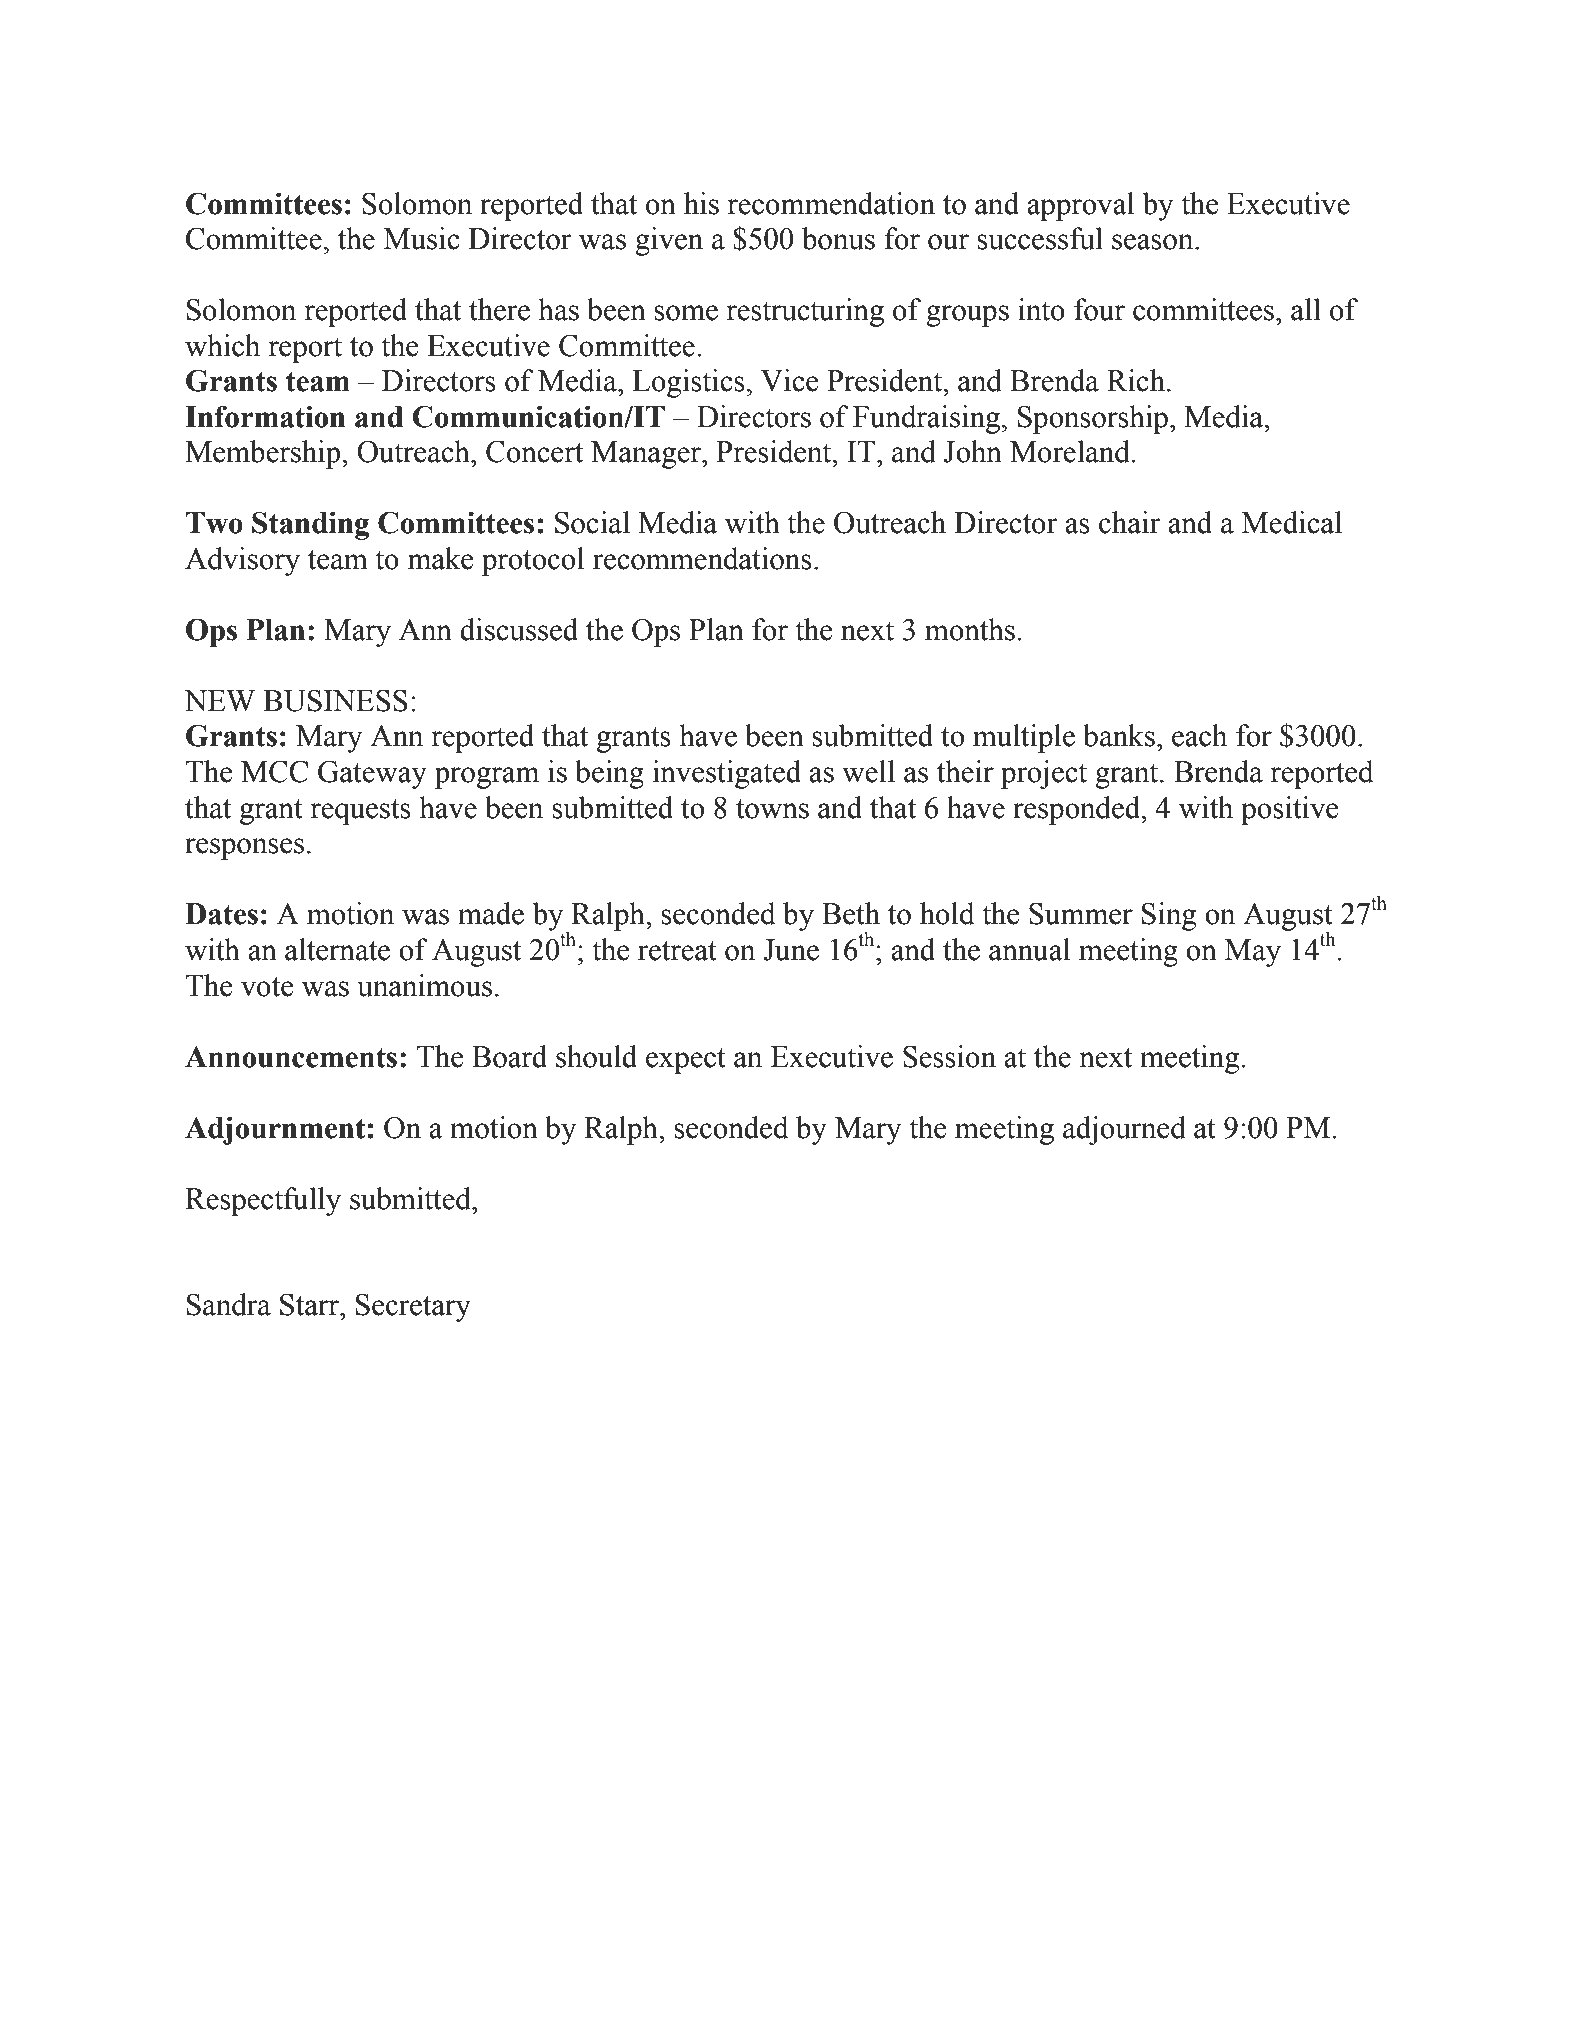 The image size is (1576, 2040). I want to click on Secretary, so click(413, 1307).
